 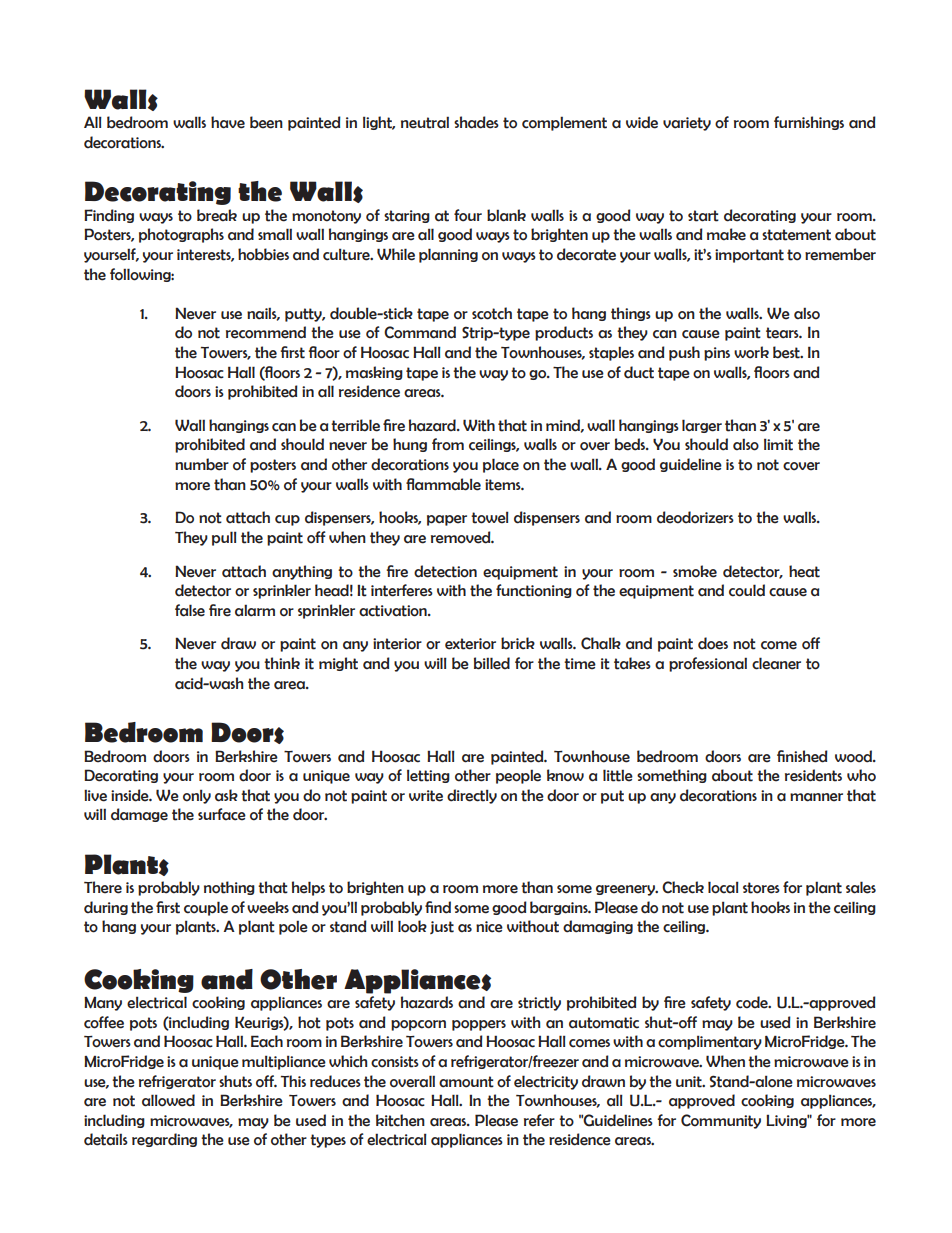 What do you see at coordinates (710, 1042) in the screenshot?
I see `complimentary` at bounding box center [710, 1042].
